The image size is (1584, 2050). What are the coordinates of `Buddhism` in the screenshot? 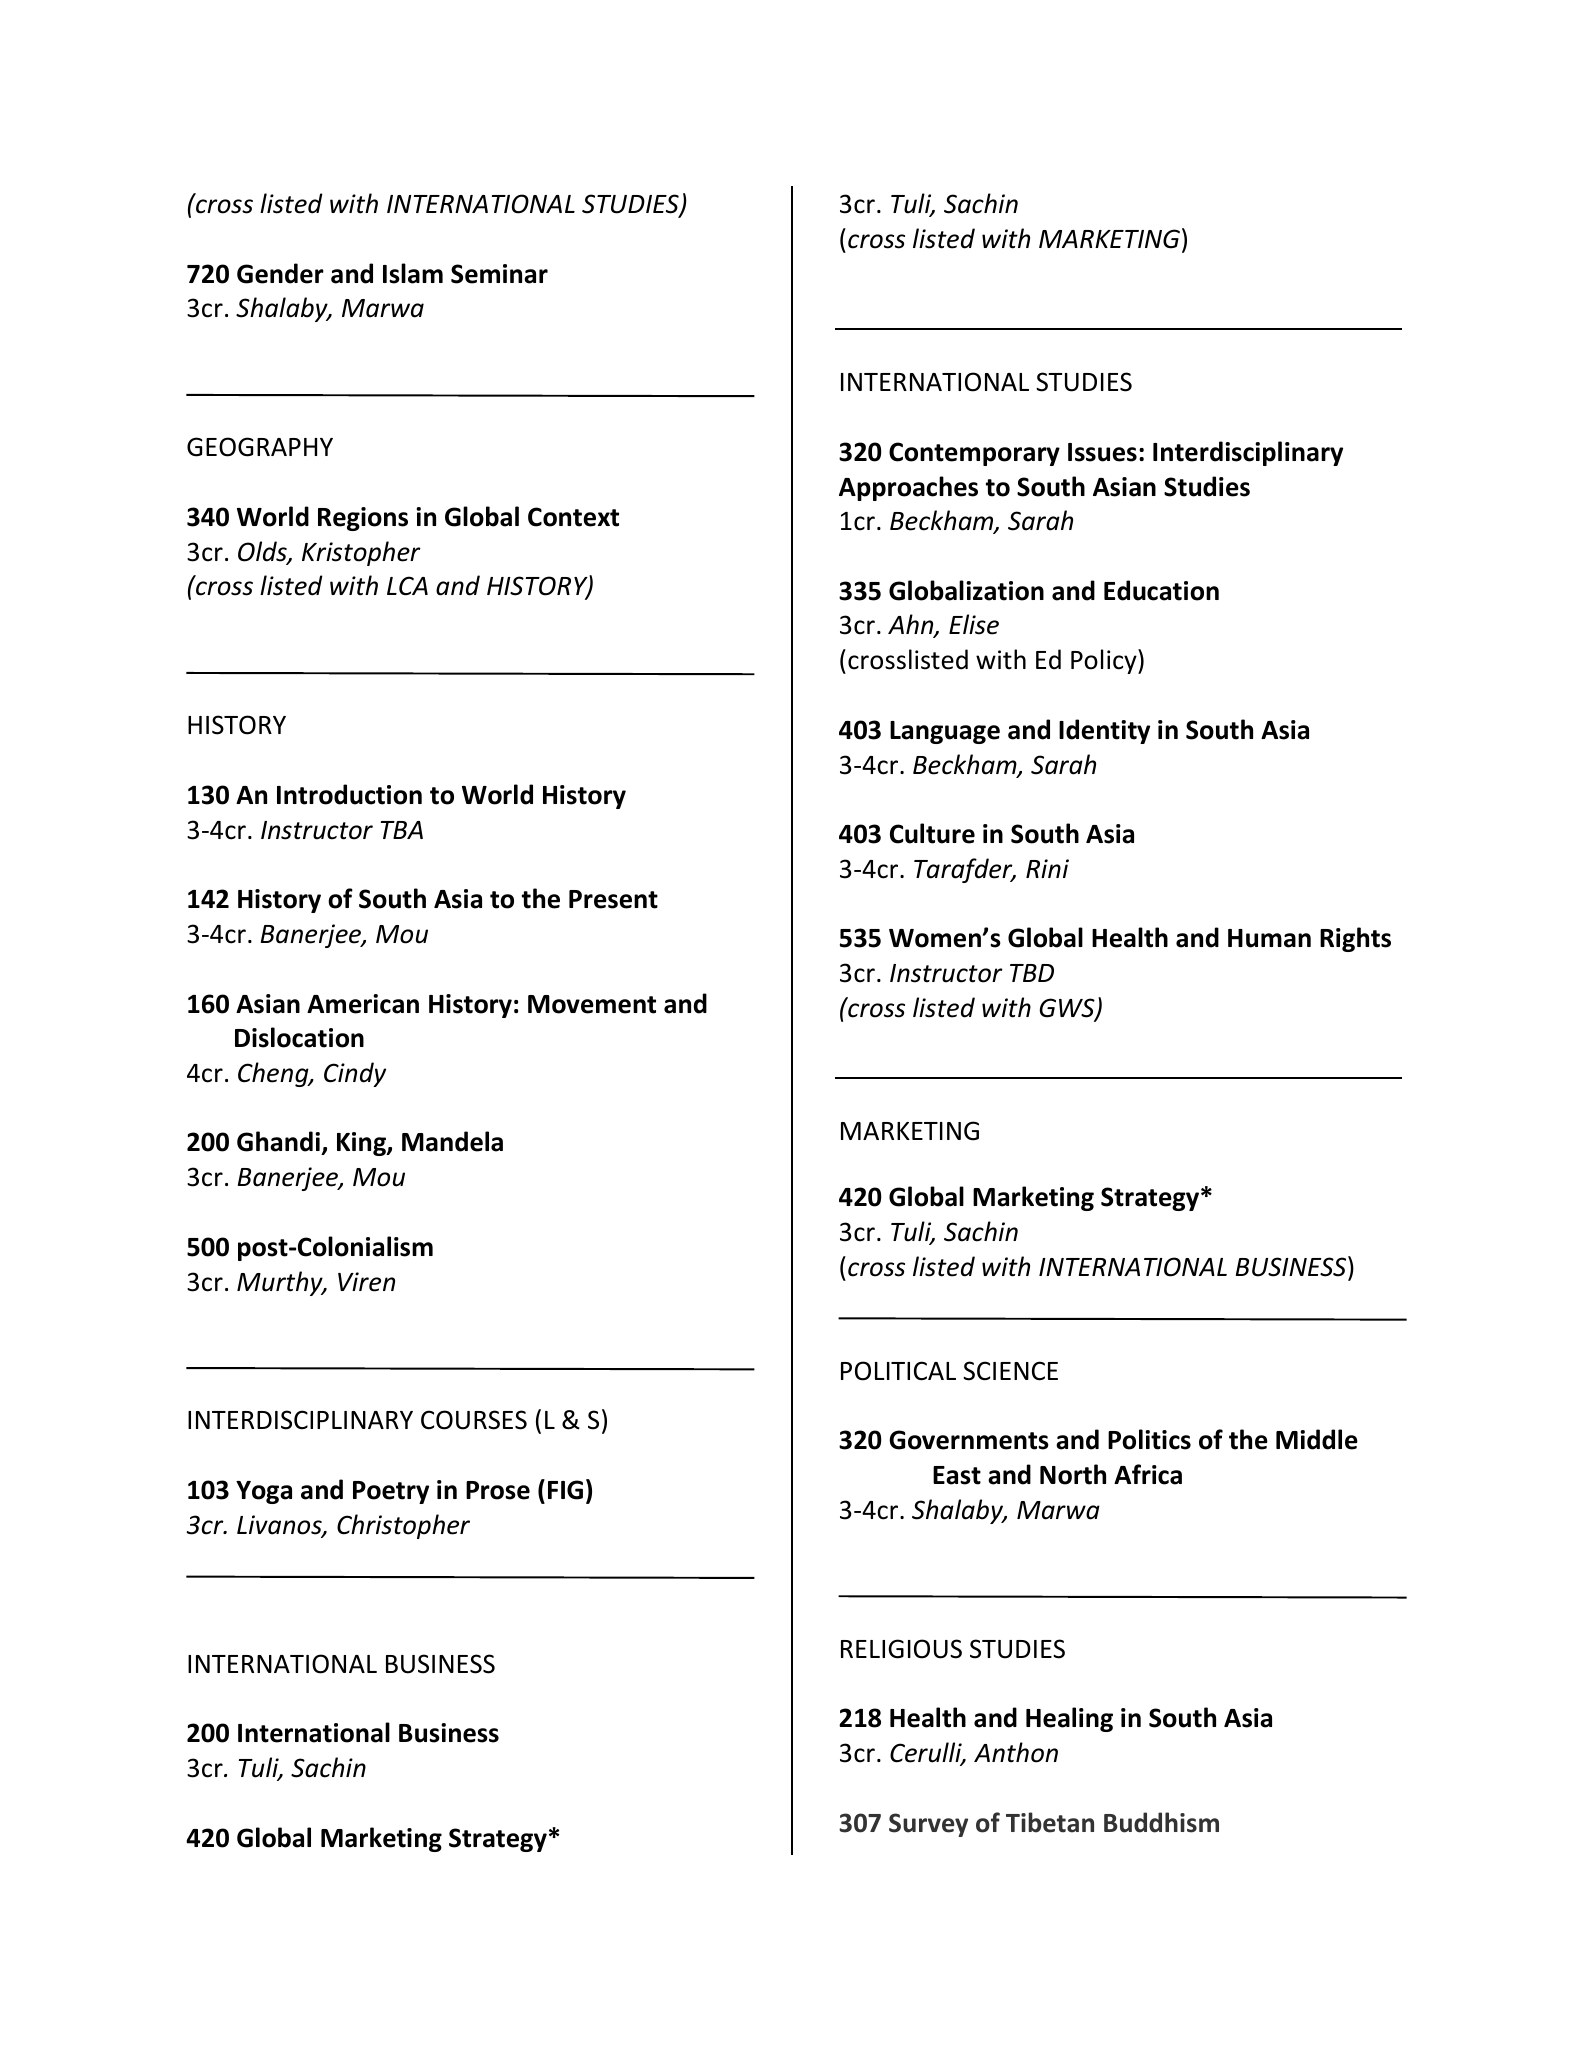 It's located at (1161, 1822).
